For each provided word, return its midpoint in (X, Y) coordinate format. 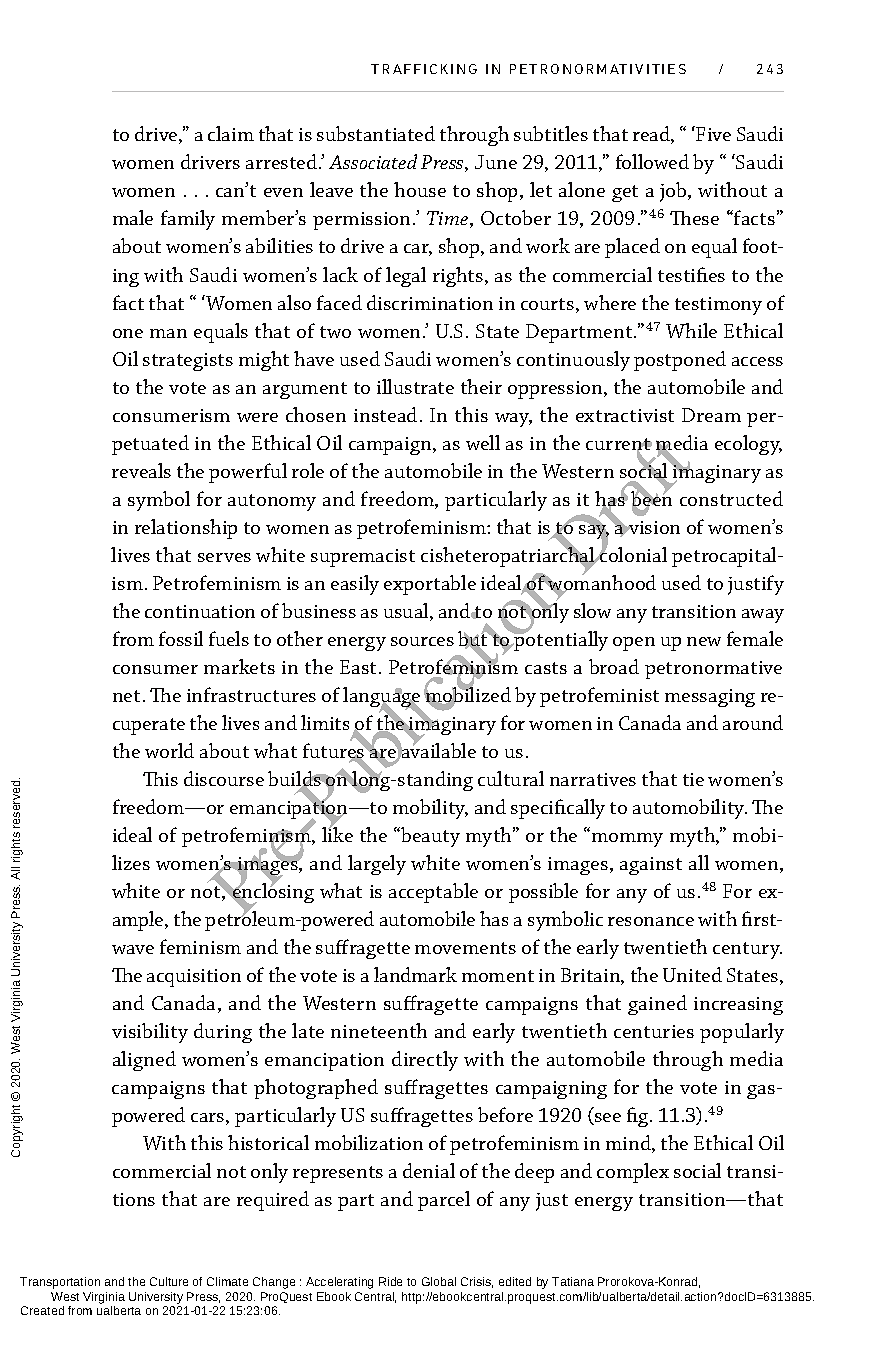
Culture (169, 1281)
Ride (390, 1281)
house (420, 189)
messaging (710, 698)
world (169, 750)
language (382, 698)
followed (652, 161)
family (188, 220)
